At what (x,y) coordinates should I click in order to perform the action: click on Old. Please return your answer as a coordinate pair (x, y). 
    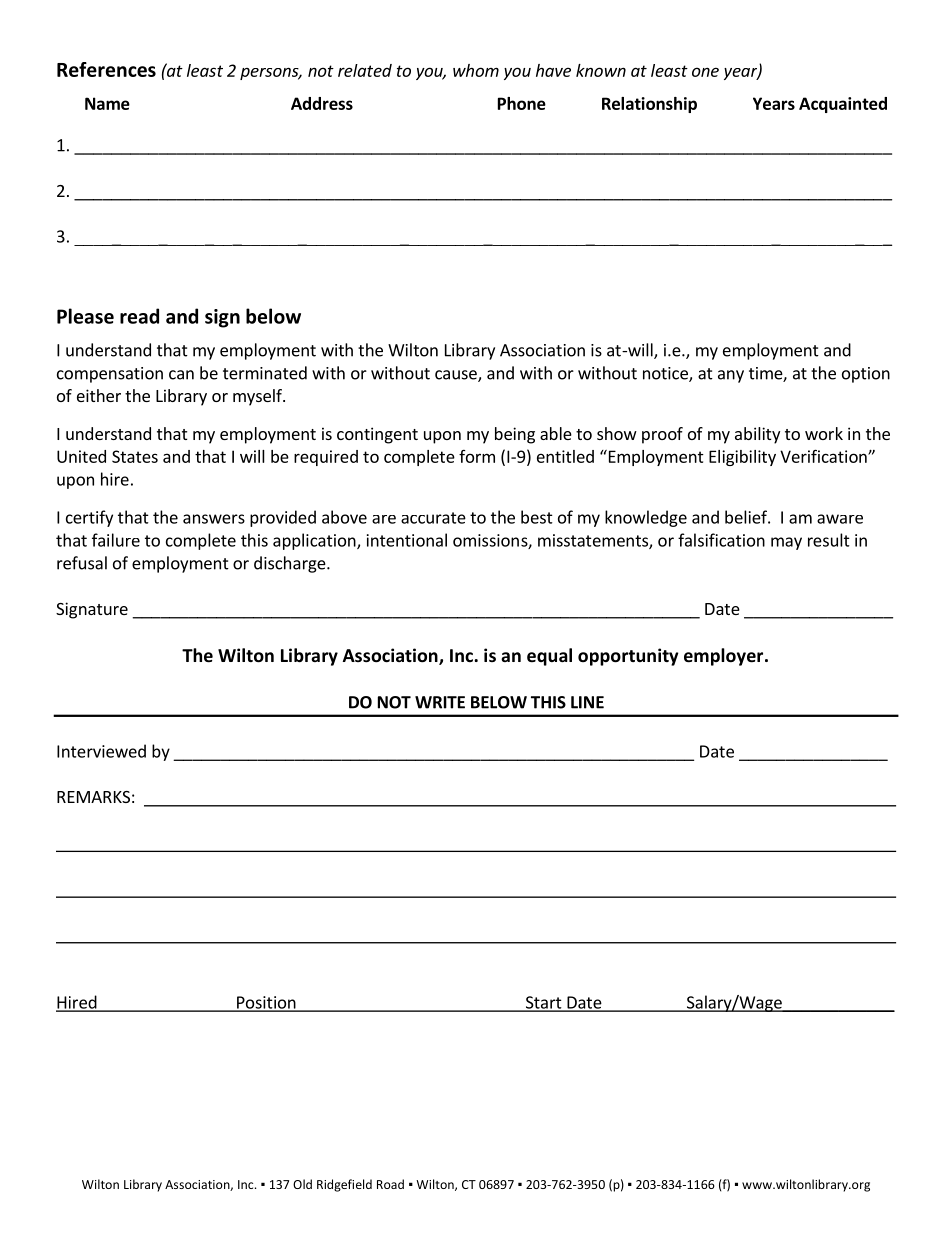
    Looking at the image, I should click on (302, 1184).
